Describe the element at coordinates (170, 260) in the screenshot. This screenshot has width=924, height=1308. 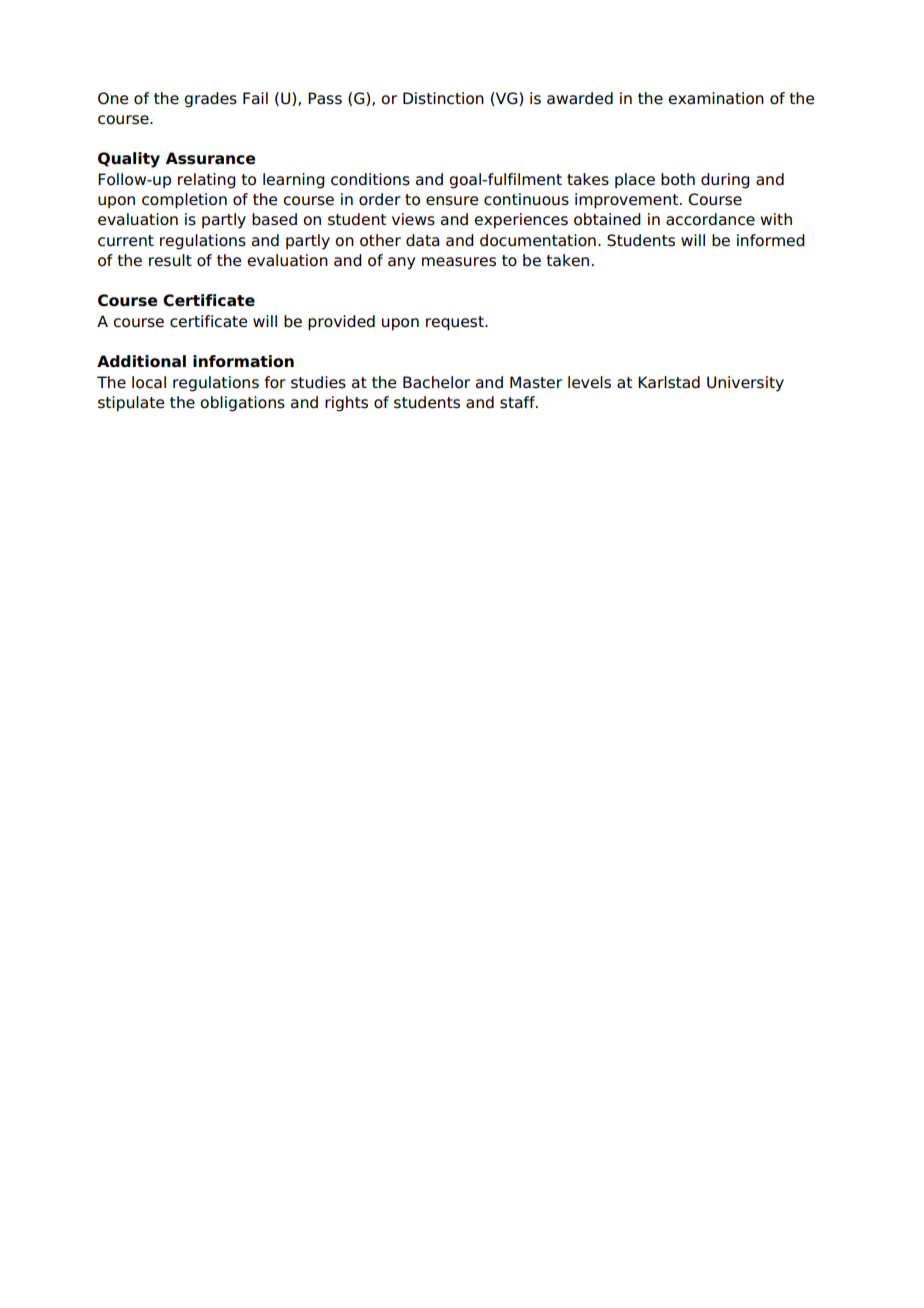
I see `result` at that location.
